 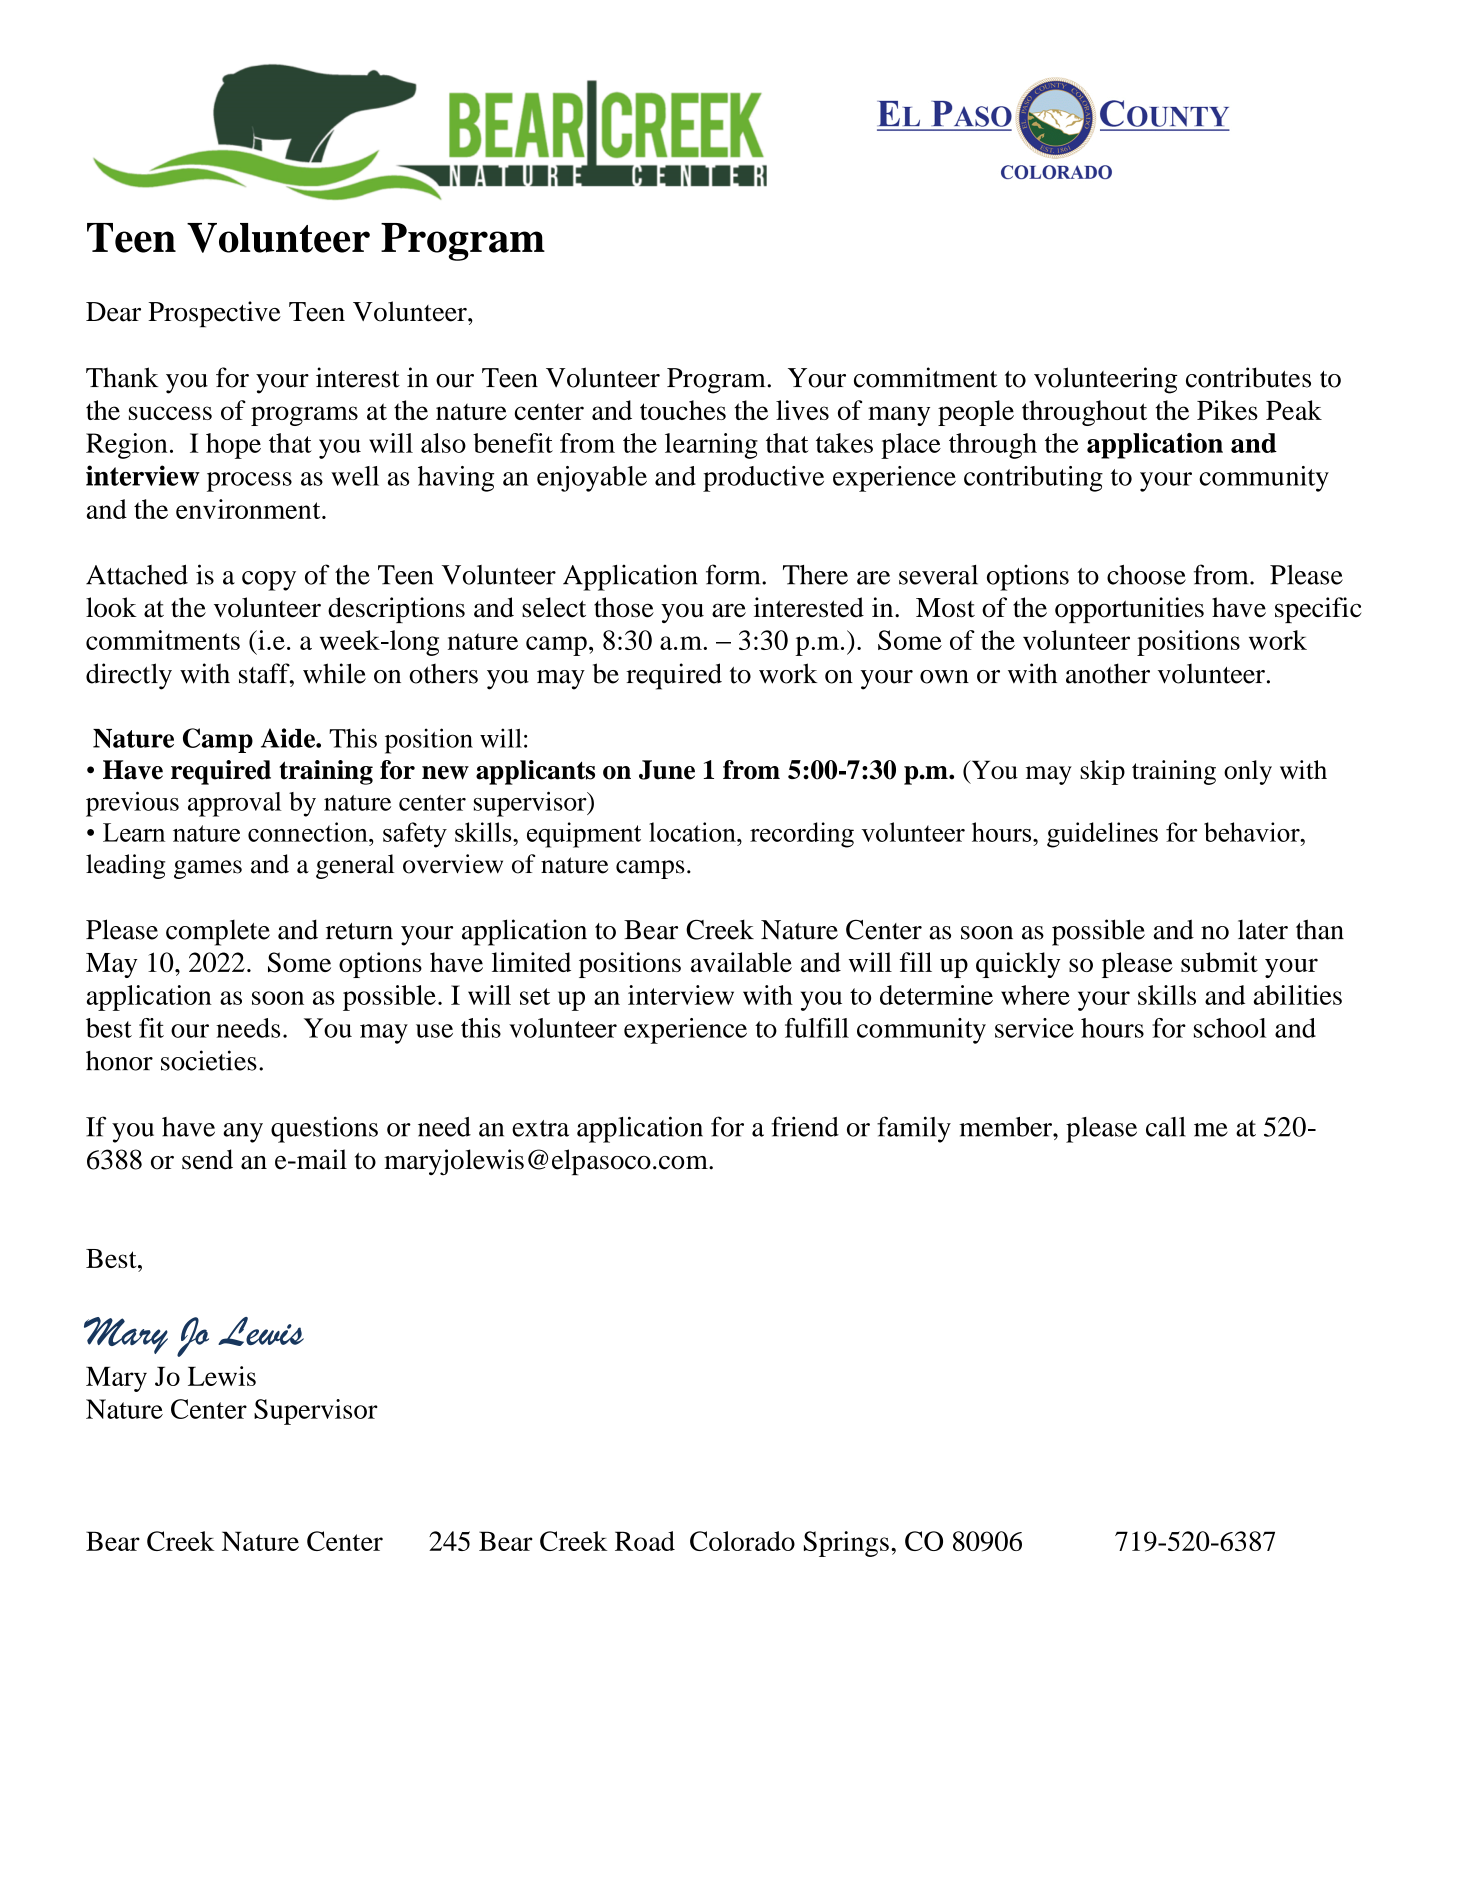 I want to click on choose, so click(x=1146, y=575).
